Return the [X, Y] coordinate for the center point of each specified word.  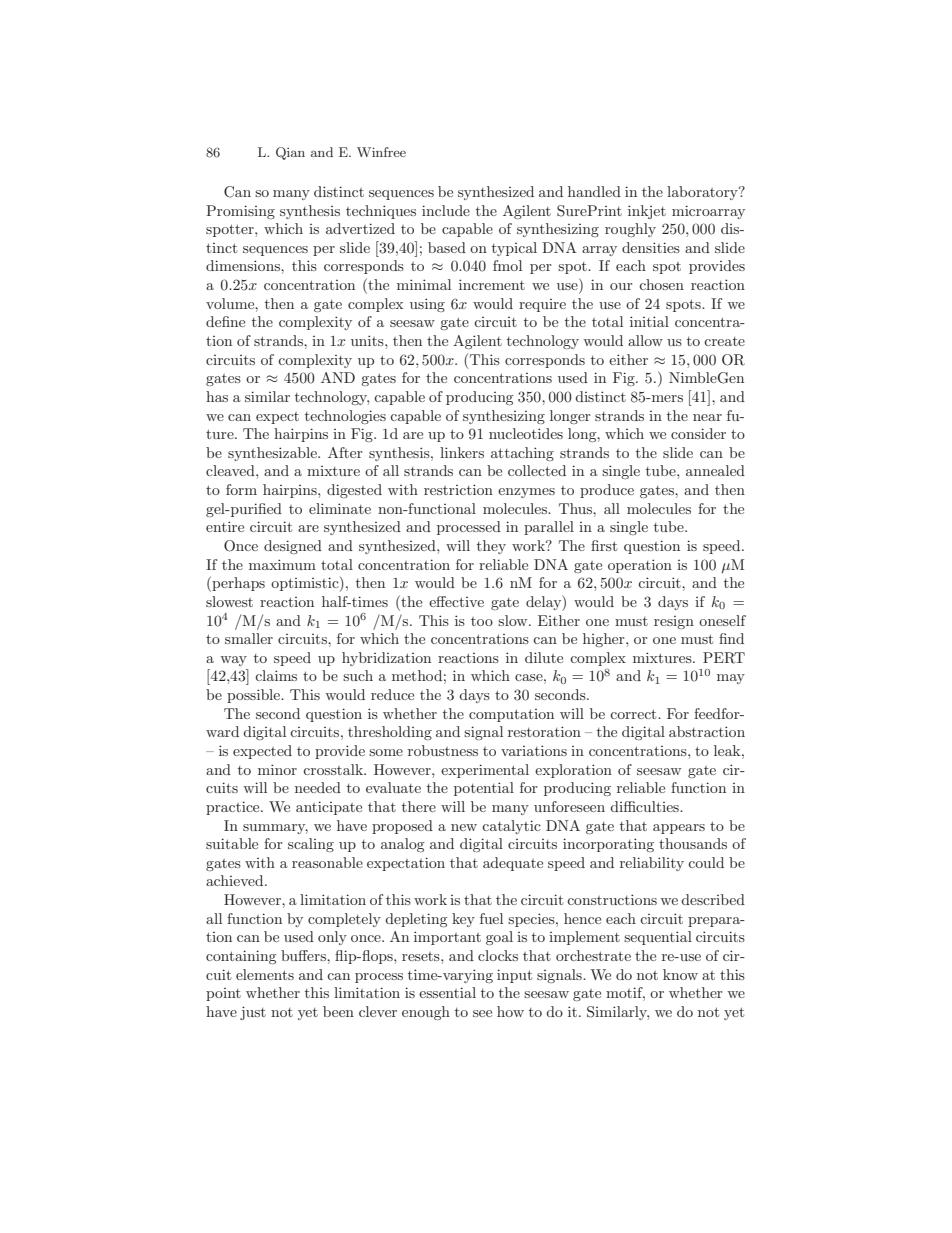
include [446, 210]
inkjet [647, 212]
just [253, 1013]
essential [447, 992]
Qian [290, 153]
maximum [282, 564]
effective [456, 601]
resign [674, 622]
